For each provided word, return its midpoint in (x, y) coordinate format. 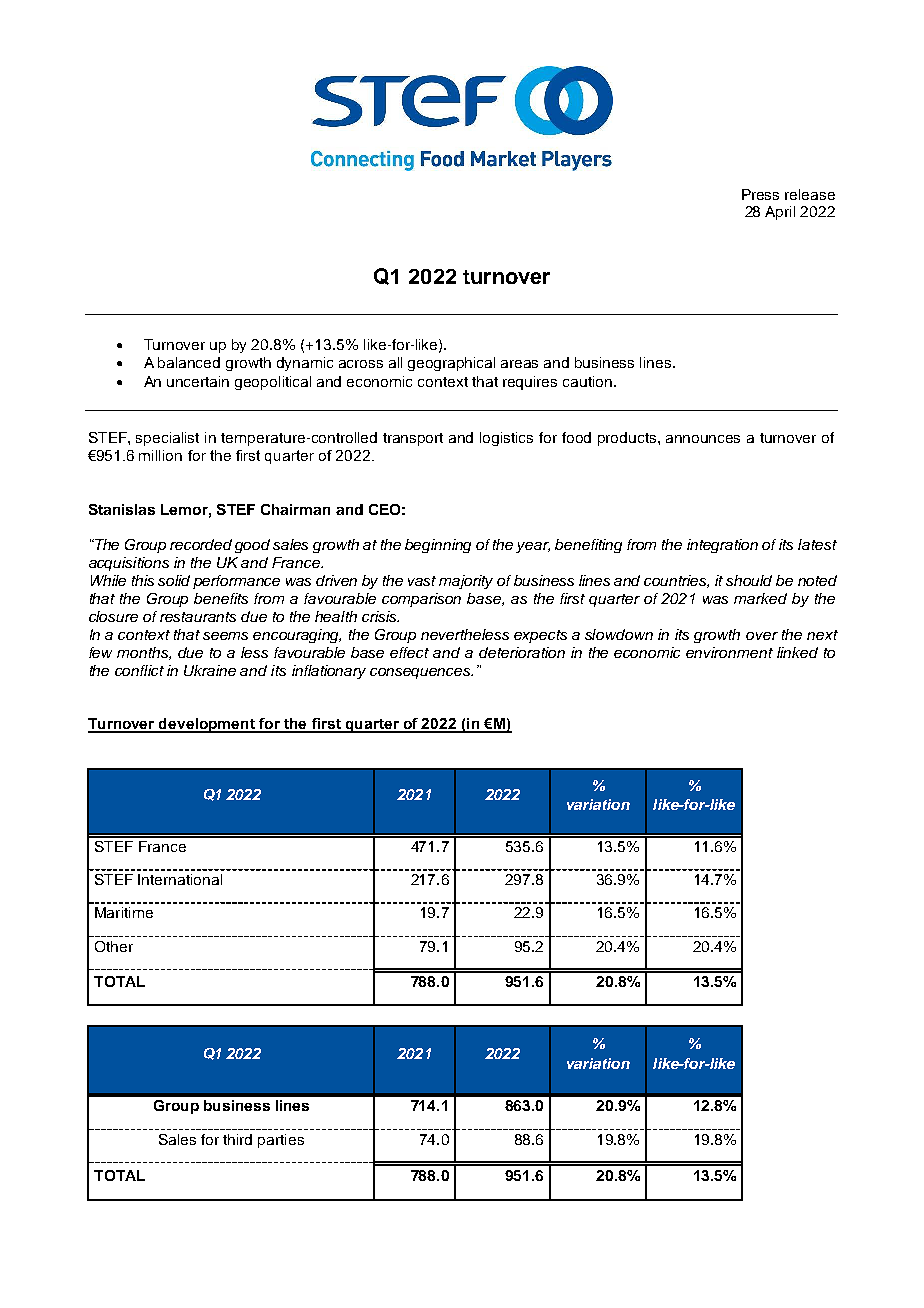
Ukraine (210, 670)
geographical (451, 364)
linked (797, 652)
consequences (421, 673)
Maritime (124, 912)
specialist (167, 439)
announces (703, 439)
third (237, 1139)
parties (281, 1141)
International (180, 879)
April (780, 213)
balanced (189, 362)
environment (729, 652)
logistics (506, 439)
